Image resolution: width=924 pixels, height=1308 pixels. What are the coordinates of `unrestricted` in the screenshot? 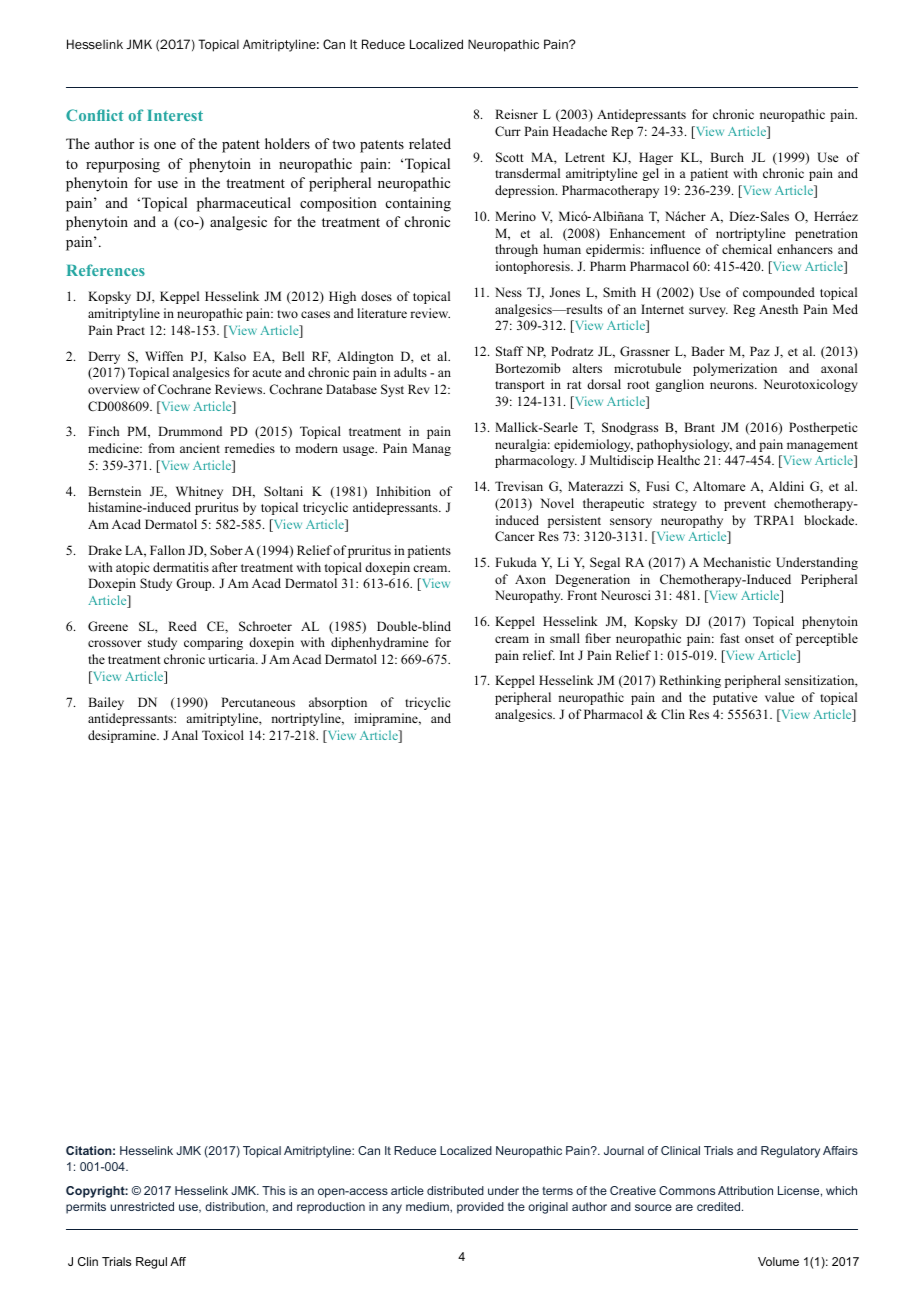 It's located at (142, 1206).
